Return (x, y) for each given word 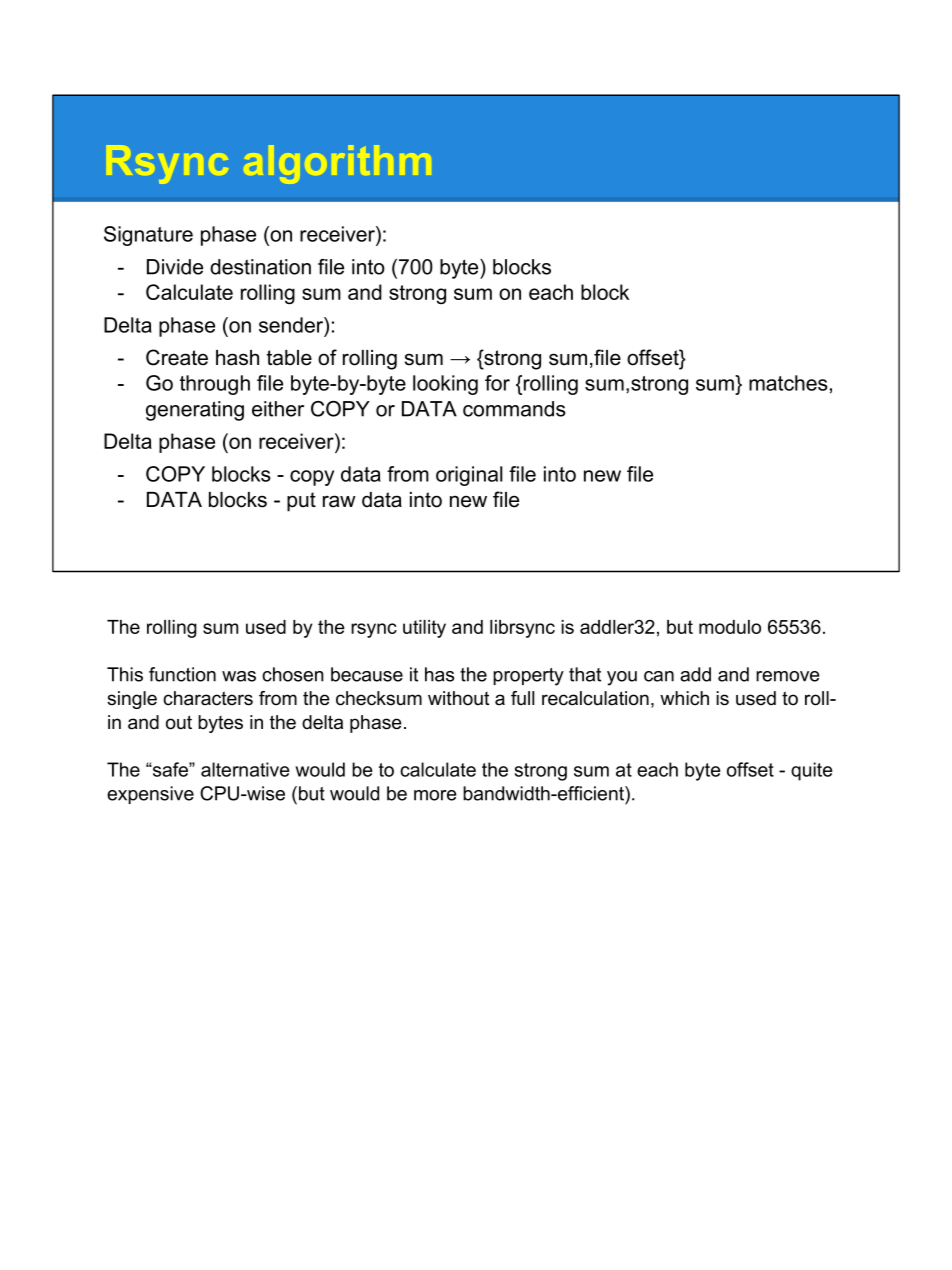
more (435, 795)
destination (260, 267)
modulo (730, 627)
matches (788, 383)
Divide (175, 267)
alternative (245, 769)
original (469, 476)
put (301, 502)
